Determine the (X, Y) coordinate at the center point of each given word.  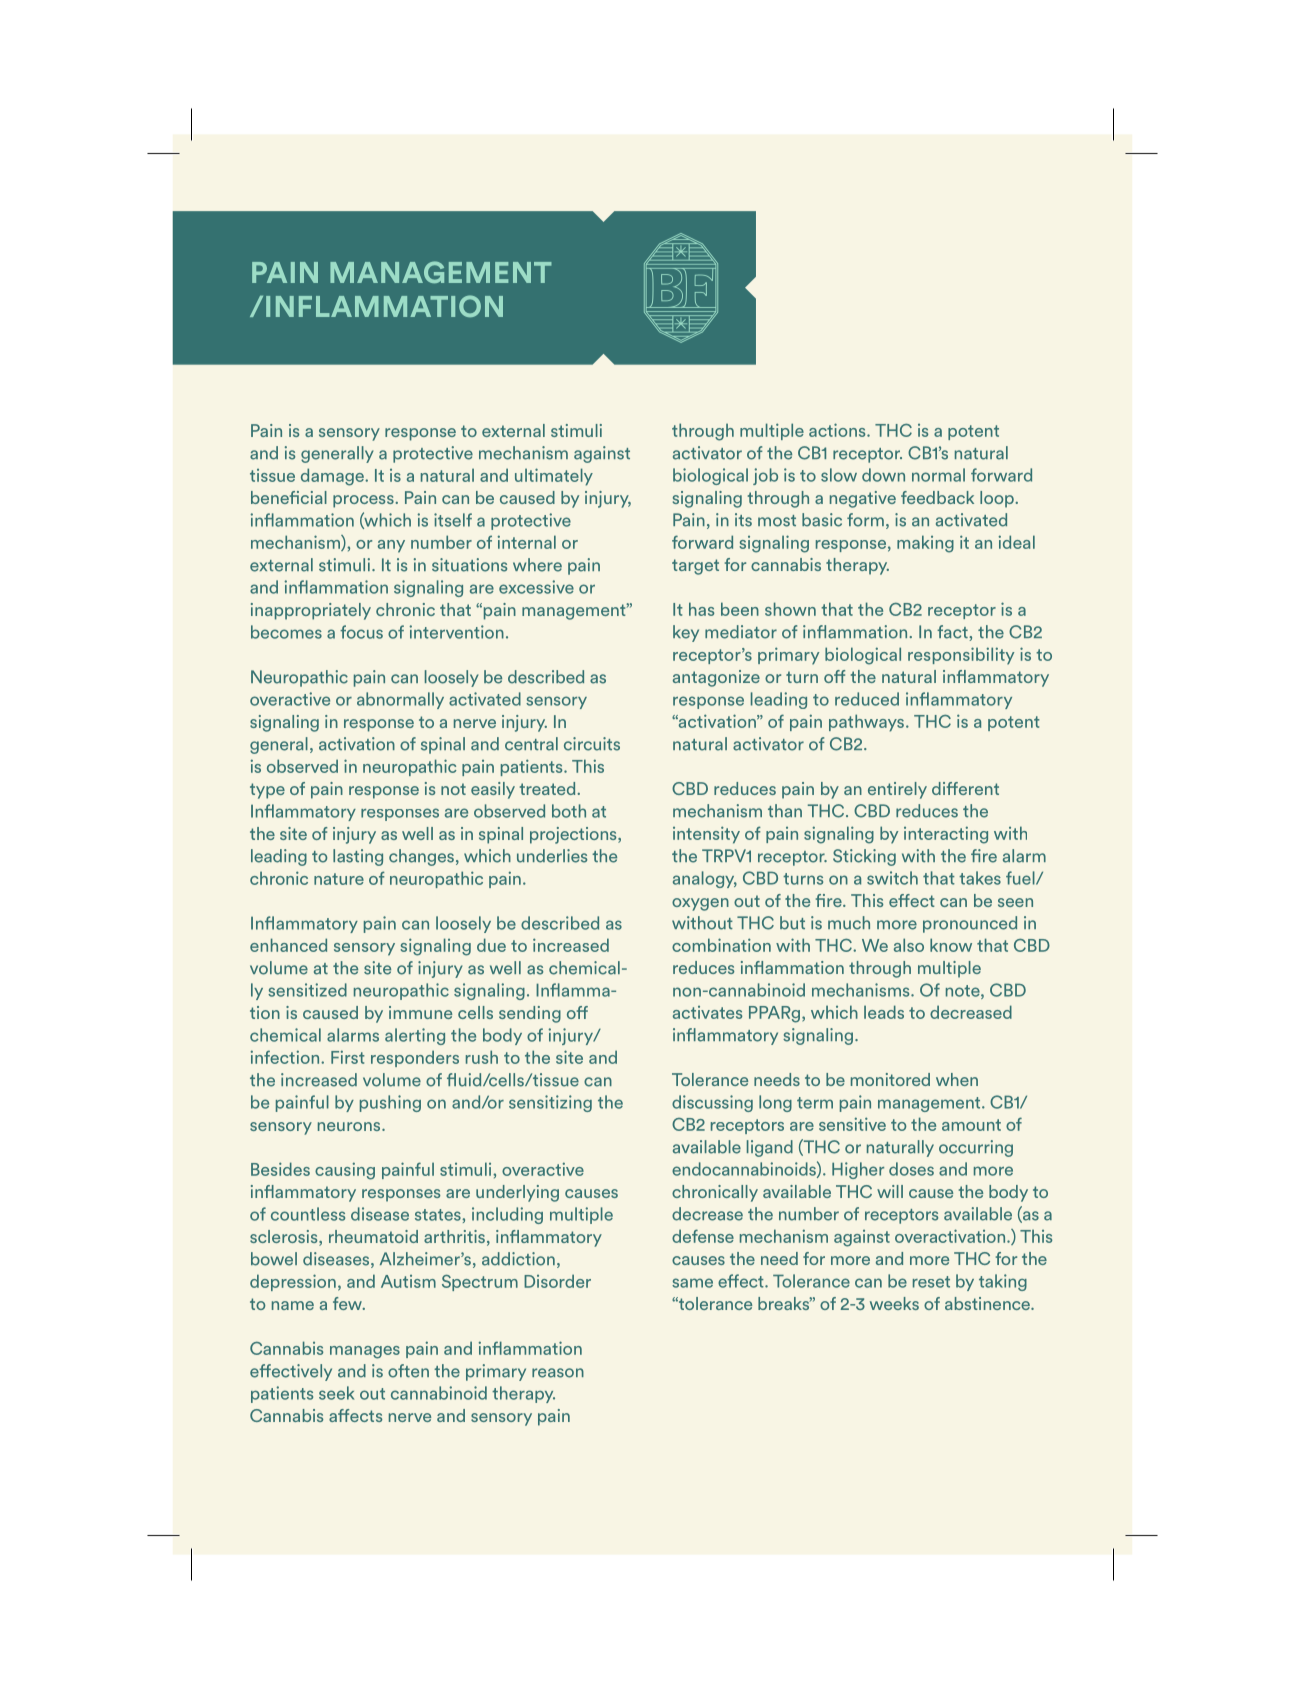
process (364, 501)
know (951, 945)
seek (336, 1393)
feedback (937, 497)
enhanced (288, 945)
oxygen (700, 904)
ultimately (554, 477)
